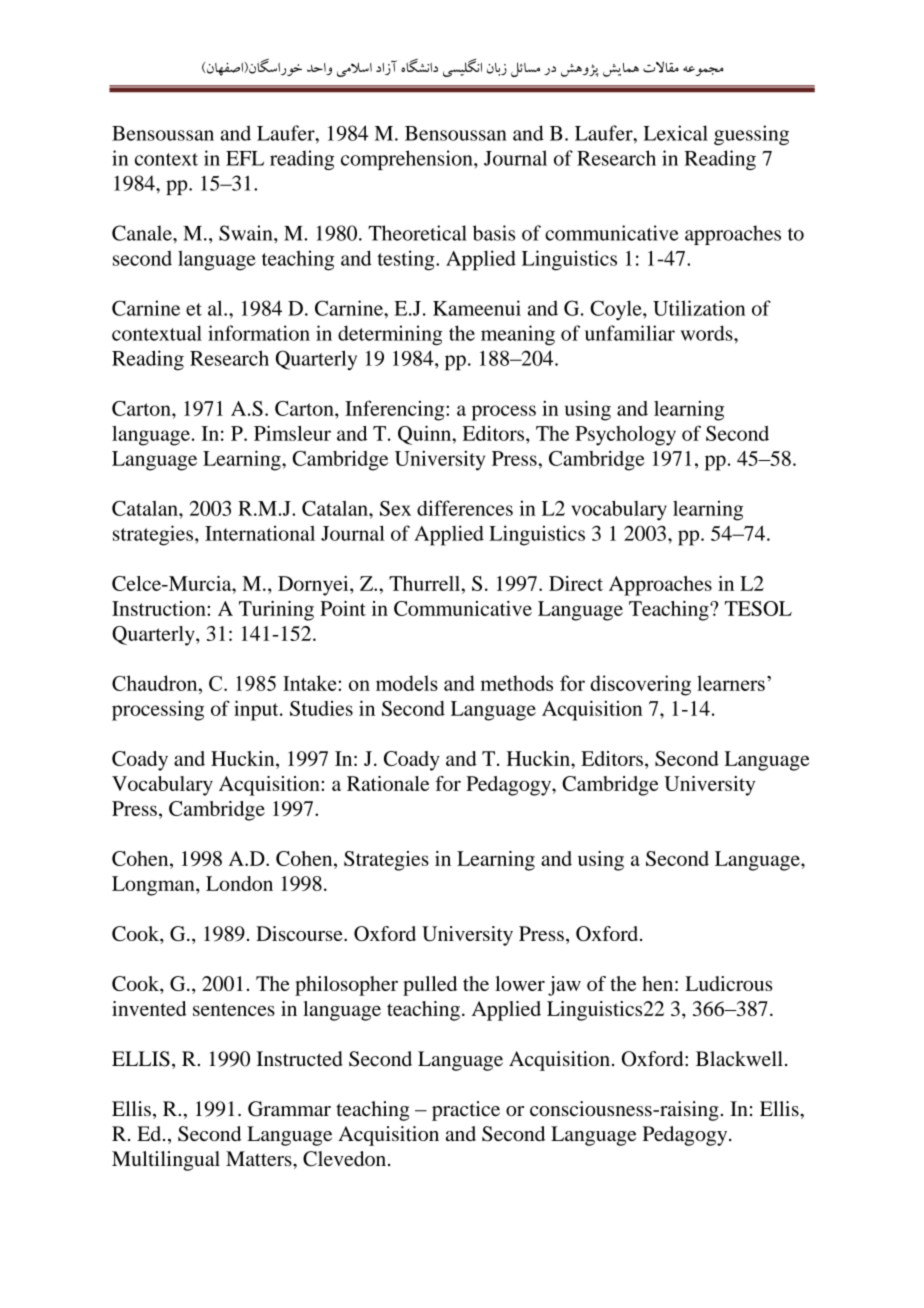 This document has width=924, height=1308. What do you see at coordinates (260, 533) in the document?
I see `International` at bounding box center [260, 533].
